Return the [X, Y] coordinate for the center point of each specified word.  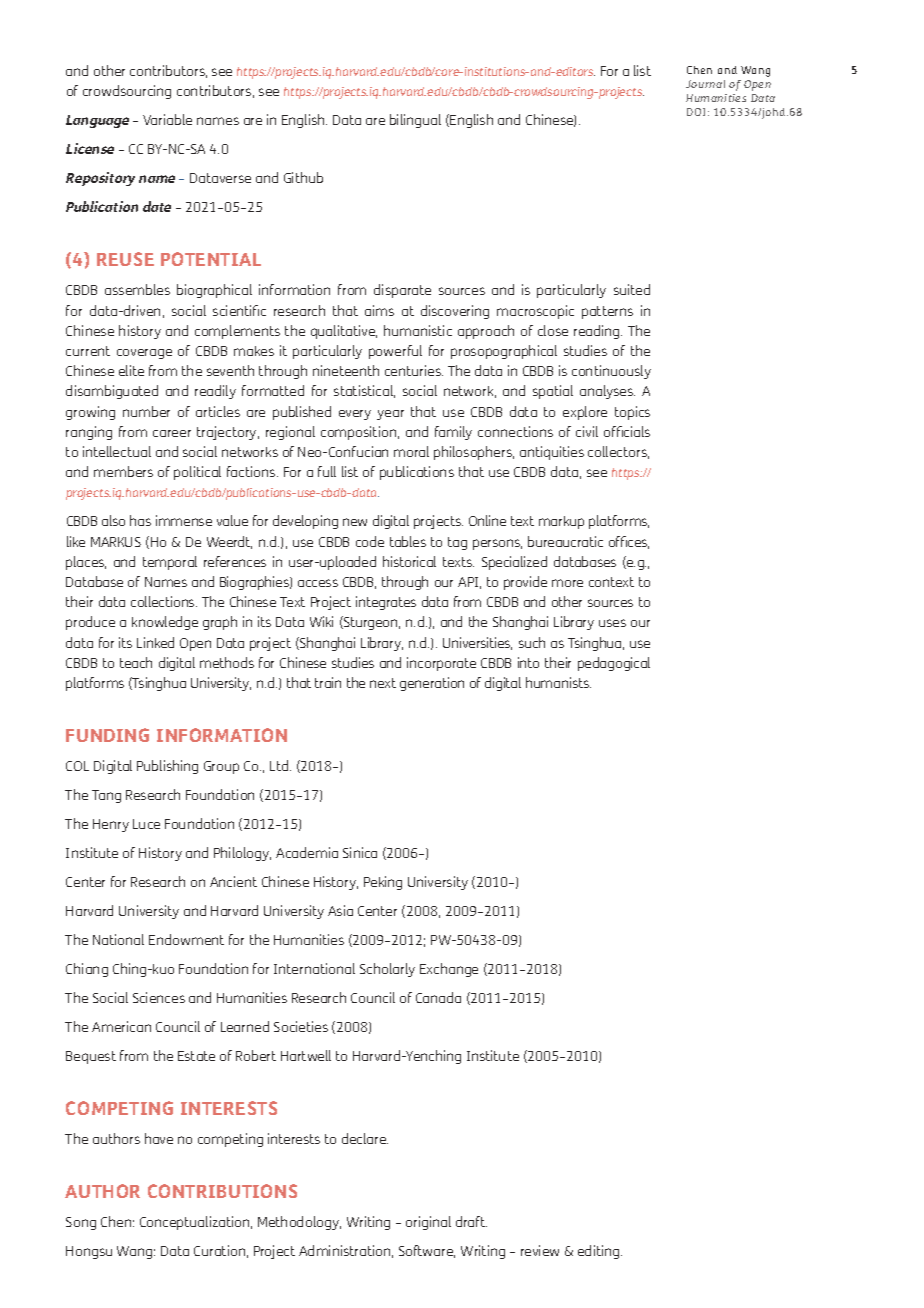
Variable [167, 119]
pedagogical [614, 664]
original [428, 1223]
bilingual [415, 121]
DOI [696, 112]
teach [136, 662]
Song [81, 1223]
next [383, 683]
